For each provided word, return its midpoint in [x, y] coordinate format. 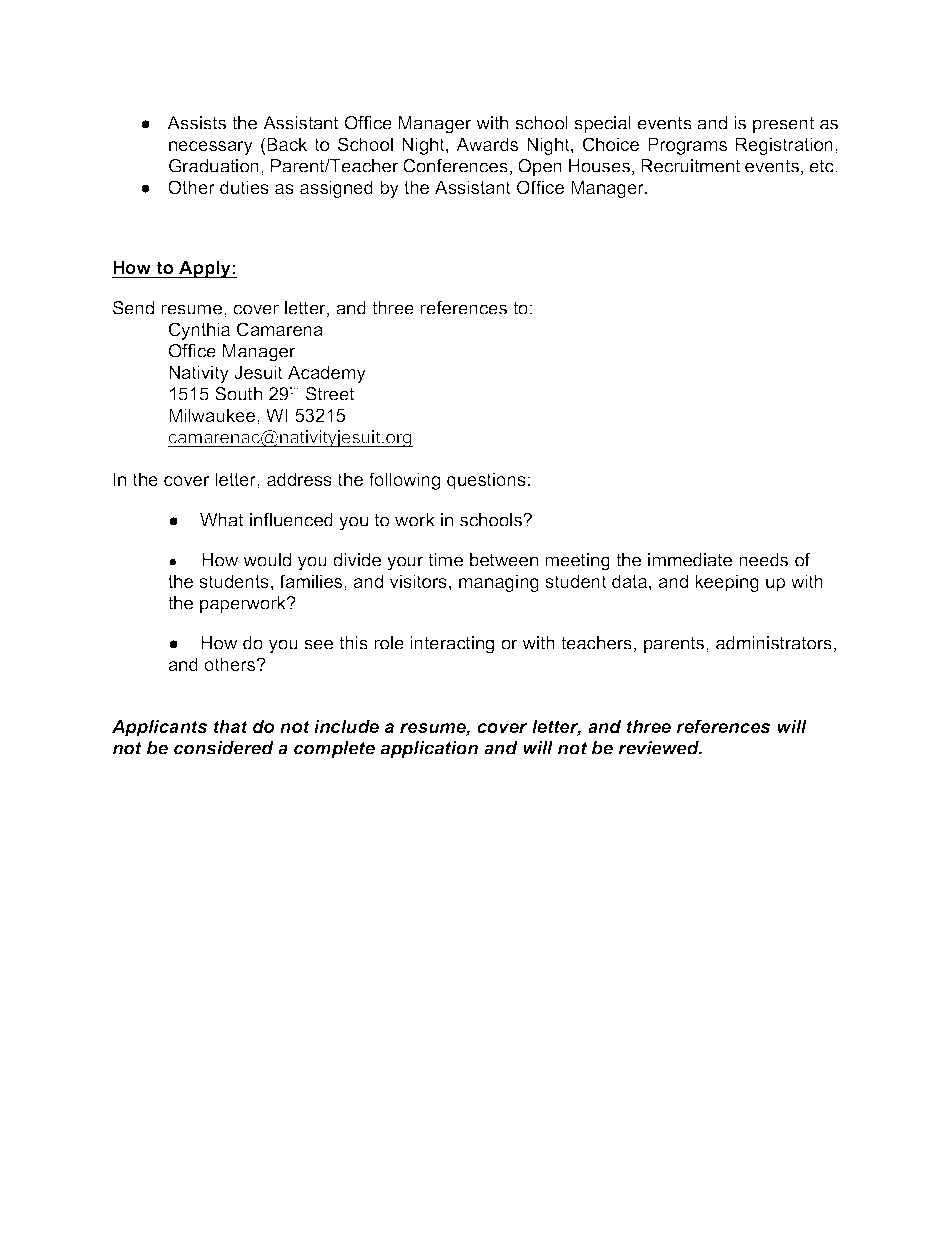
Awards [487, 144]
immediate [690, 560]
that [231, 726]
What [222, 520]
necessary [211, 148]
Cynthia [199, 331]
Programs [687, 146]
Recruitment [690, 166]
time [446, 560]
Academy [327, 374]
